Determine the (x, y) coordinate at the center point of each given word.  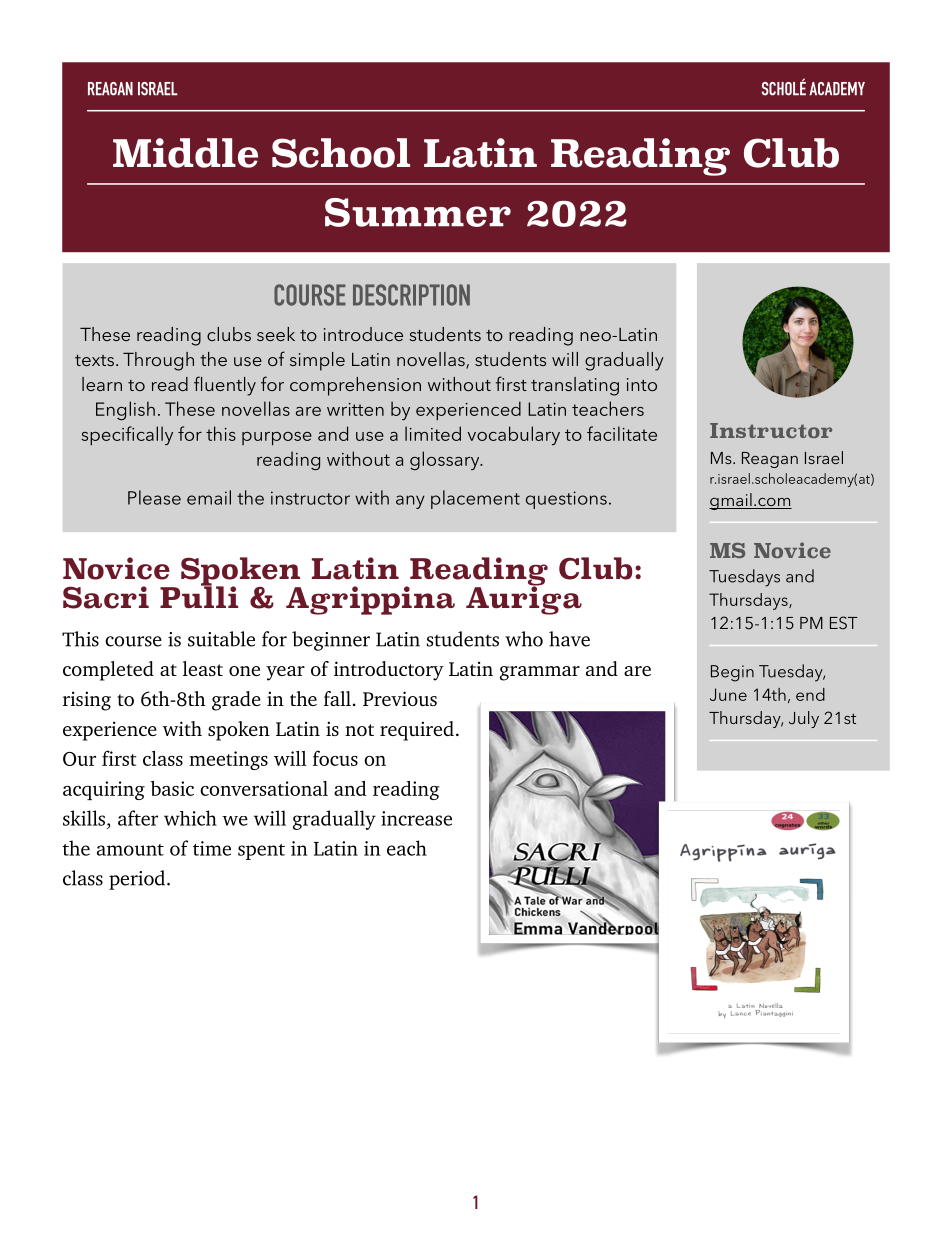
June (728, 694)
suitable (221, 639)
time (212, 848)
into (642, 384)
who (524, 639)
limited (433, 433)
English (125, 410)
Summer (418, 212)
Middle (185, 153)
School (341, 153)
